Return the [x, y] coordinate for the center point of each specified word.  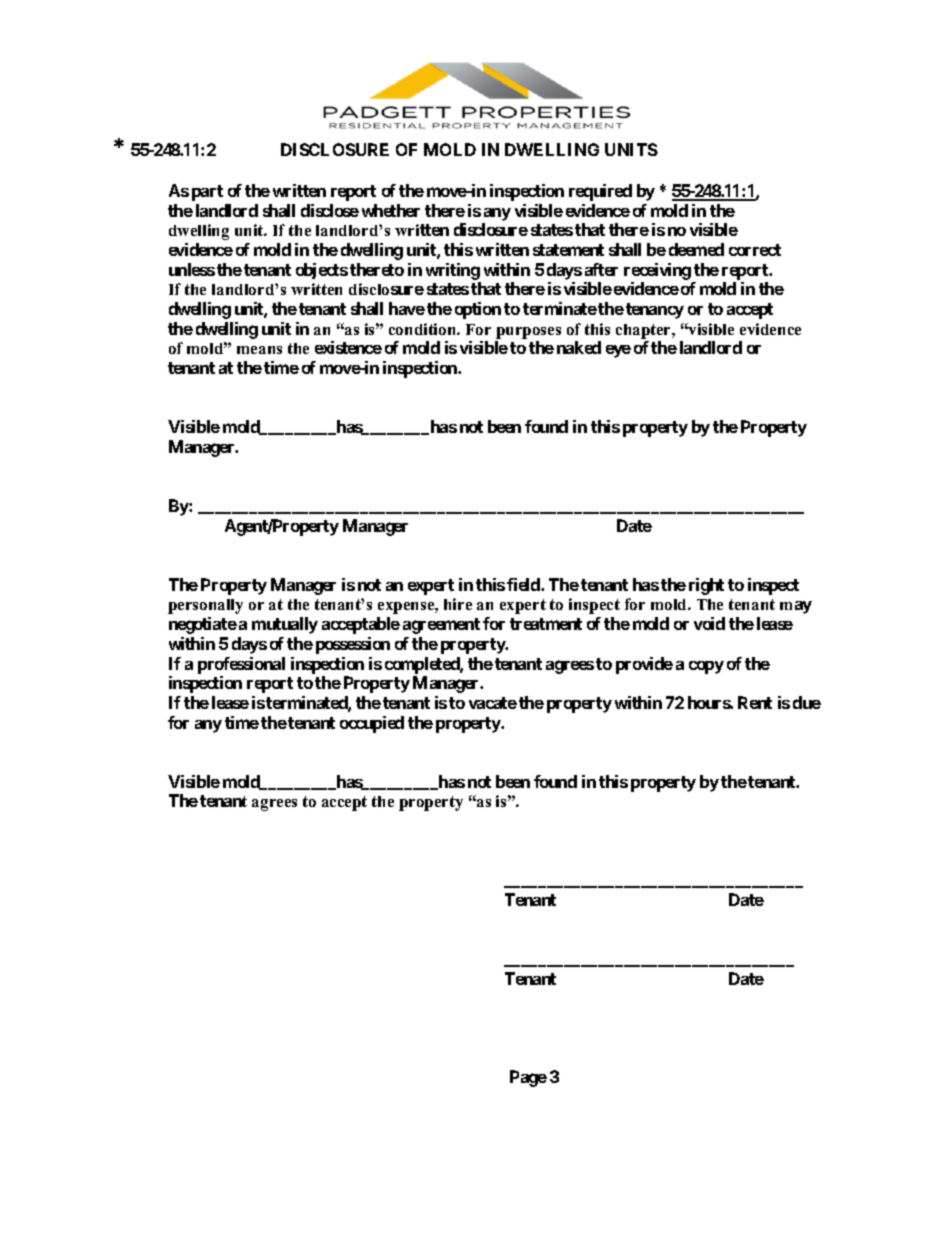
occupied [372, 724]
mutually [285, 625]
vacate [493, 703]
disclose [330, 210]
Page [528, 1078]
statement [568, 250]
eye [618, 351]
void [709, 623]
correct [755, 250]
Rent [755, 702]
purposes [528, 333]
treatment [546, 624]
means [259, 350]
